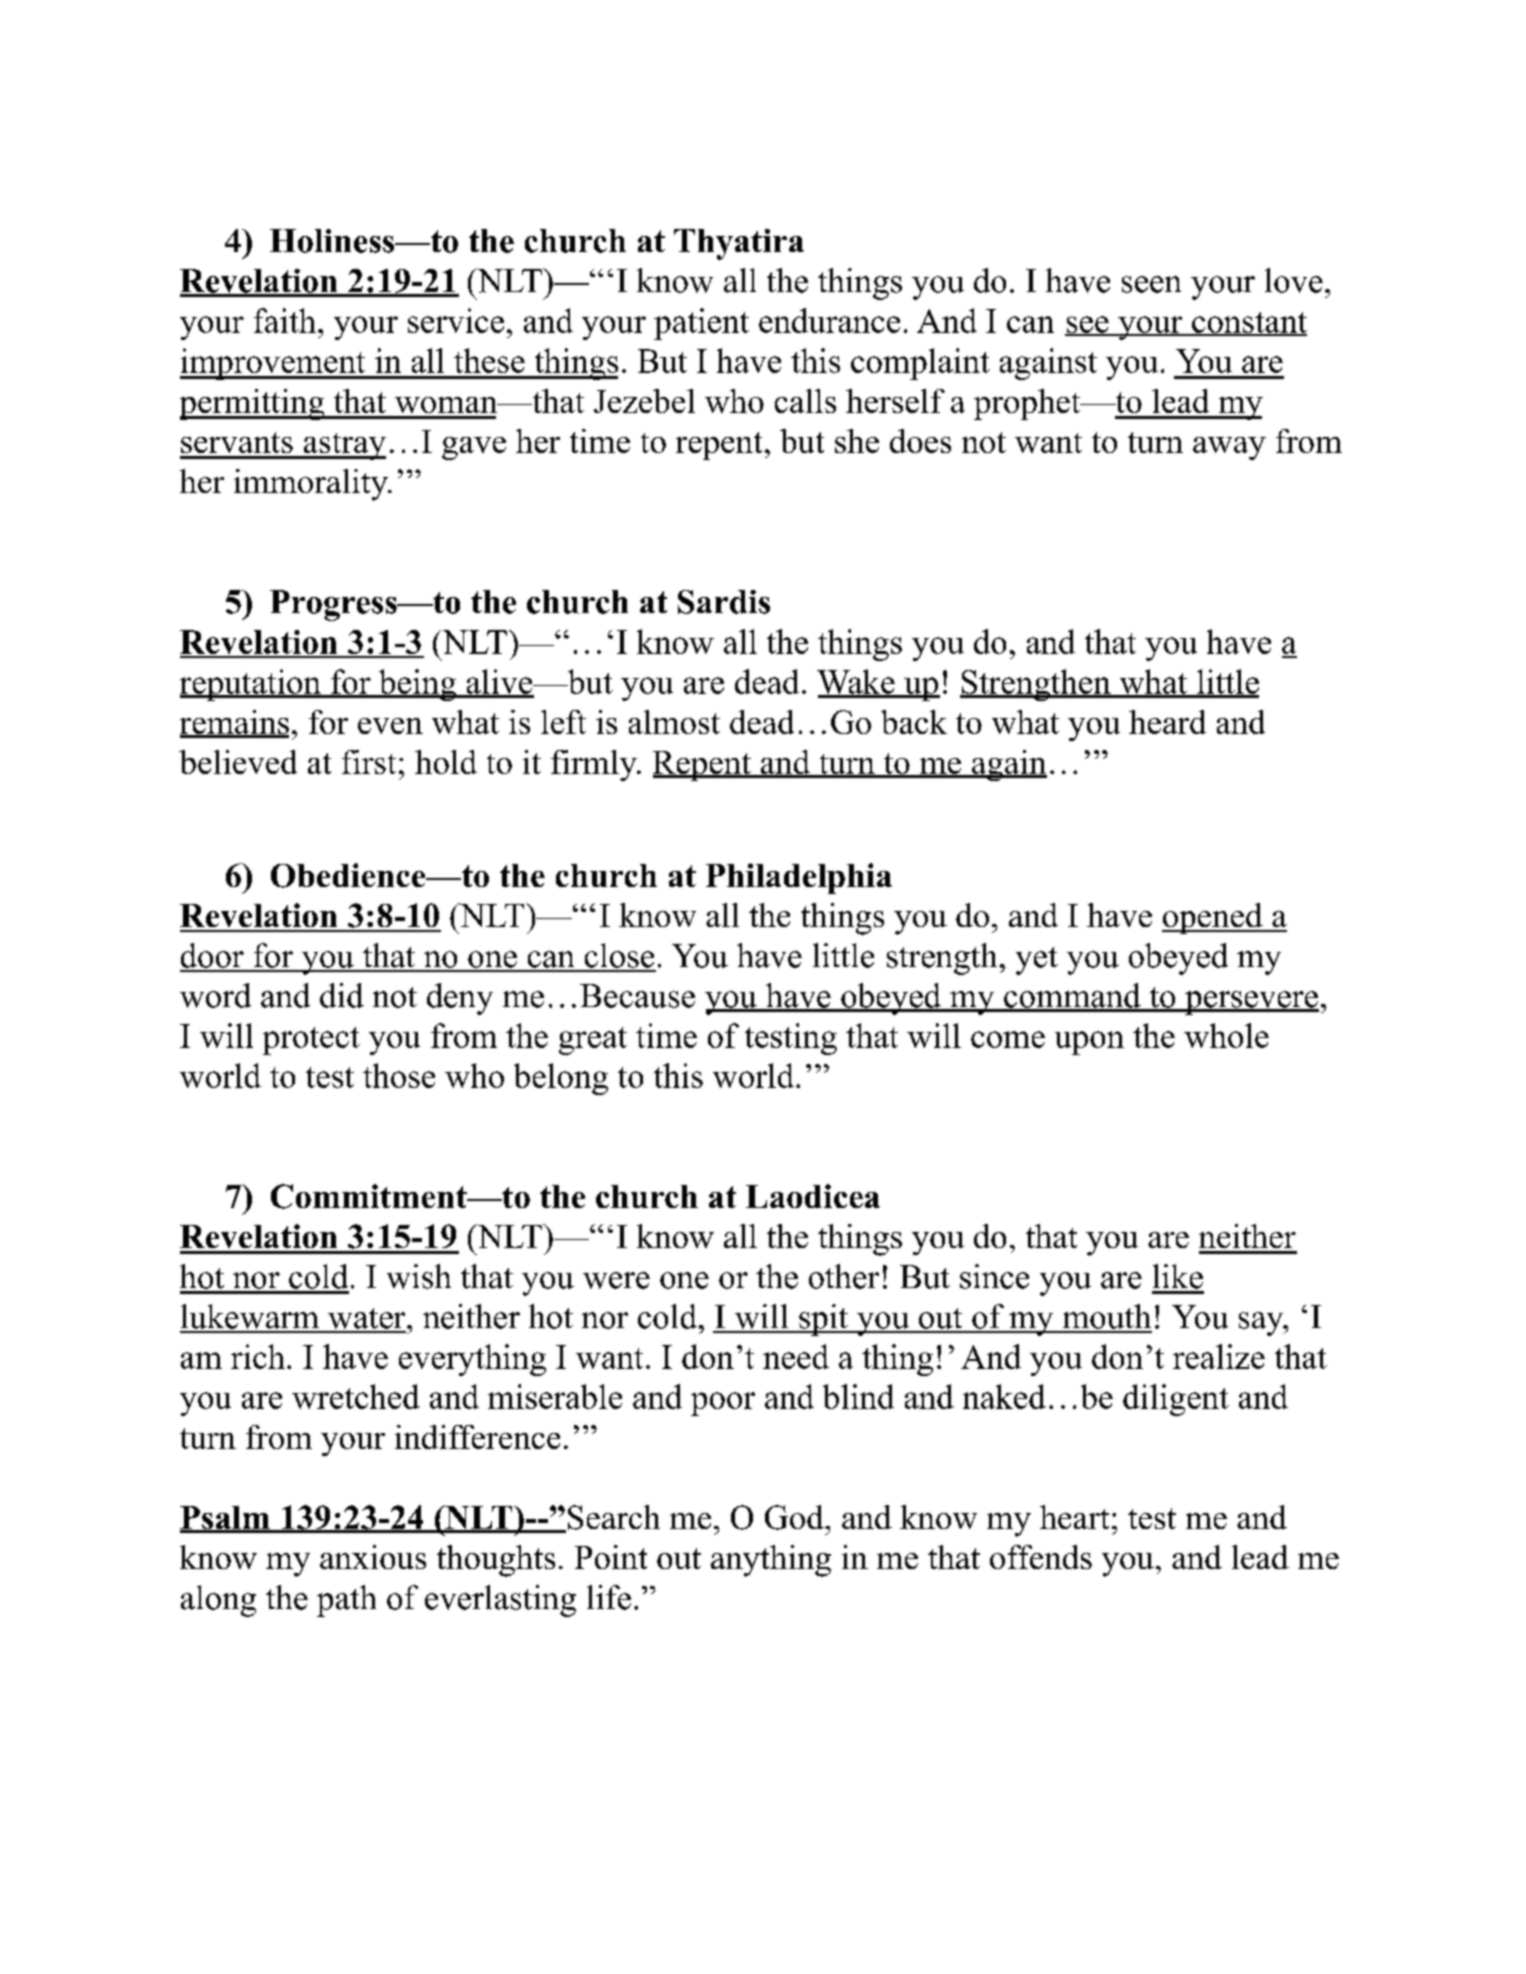 Image resolution: width=1526 pixels, height=1974 pixels. What do you see at coordinates (1167, 722) in the screenshot?
I see `heard` at bounding box center [1167, 722].
